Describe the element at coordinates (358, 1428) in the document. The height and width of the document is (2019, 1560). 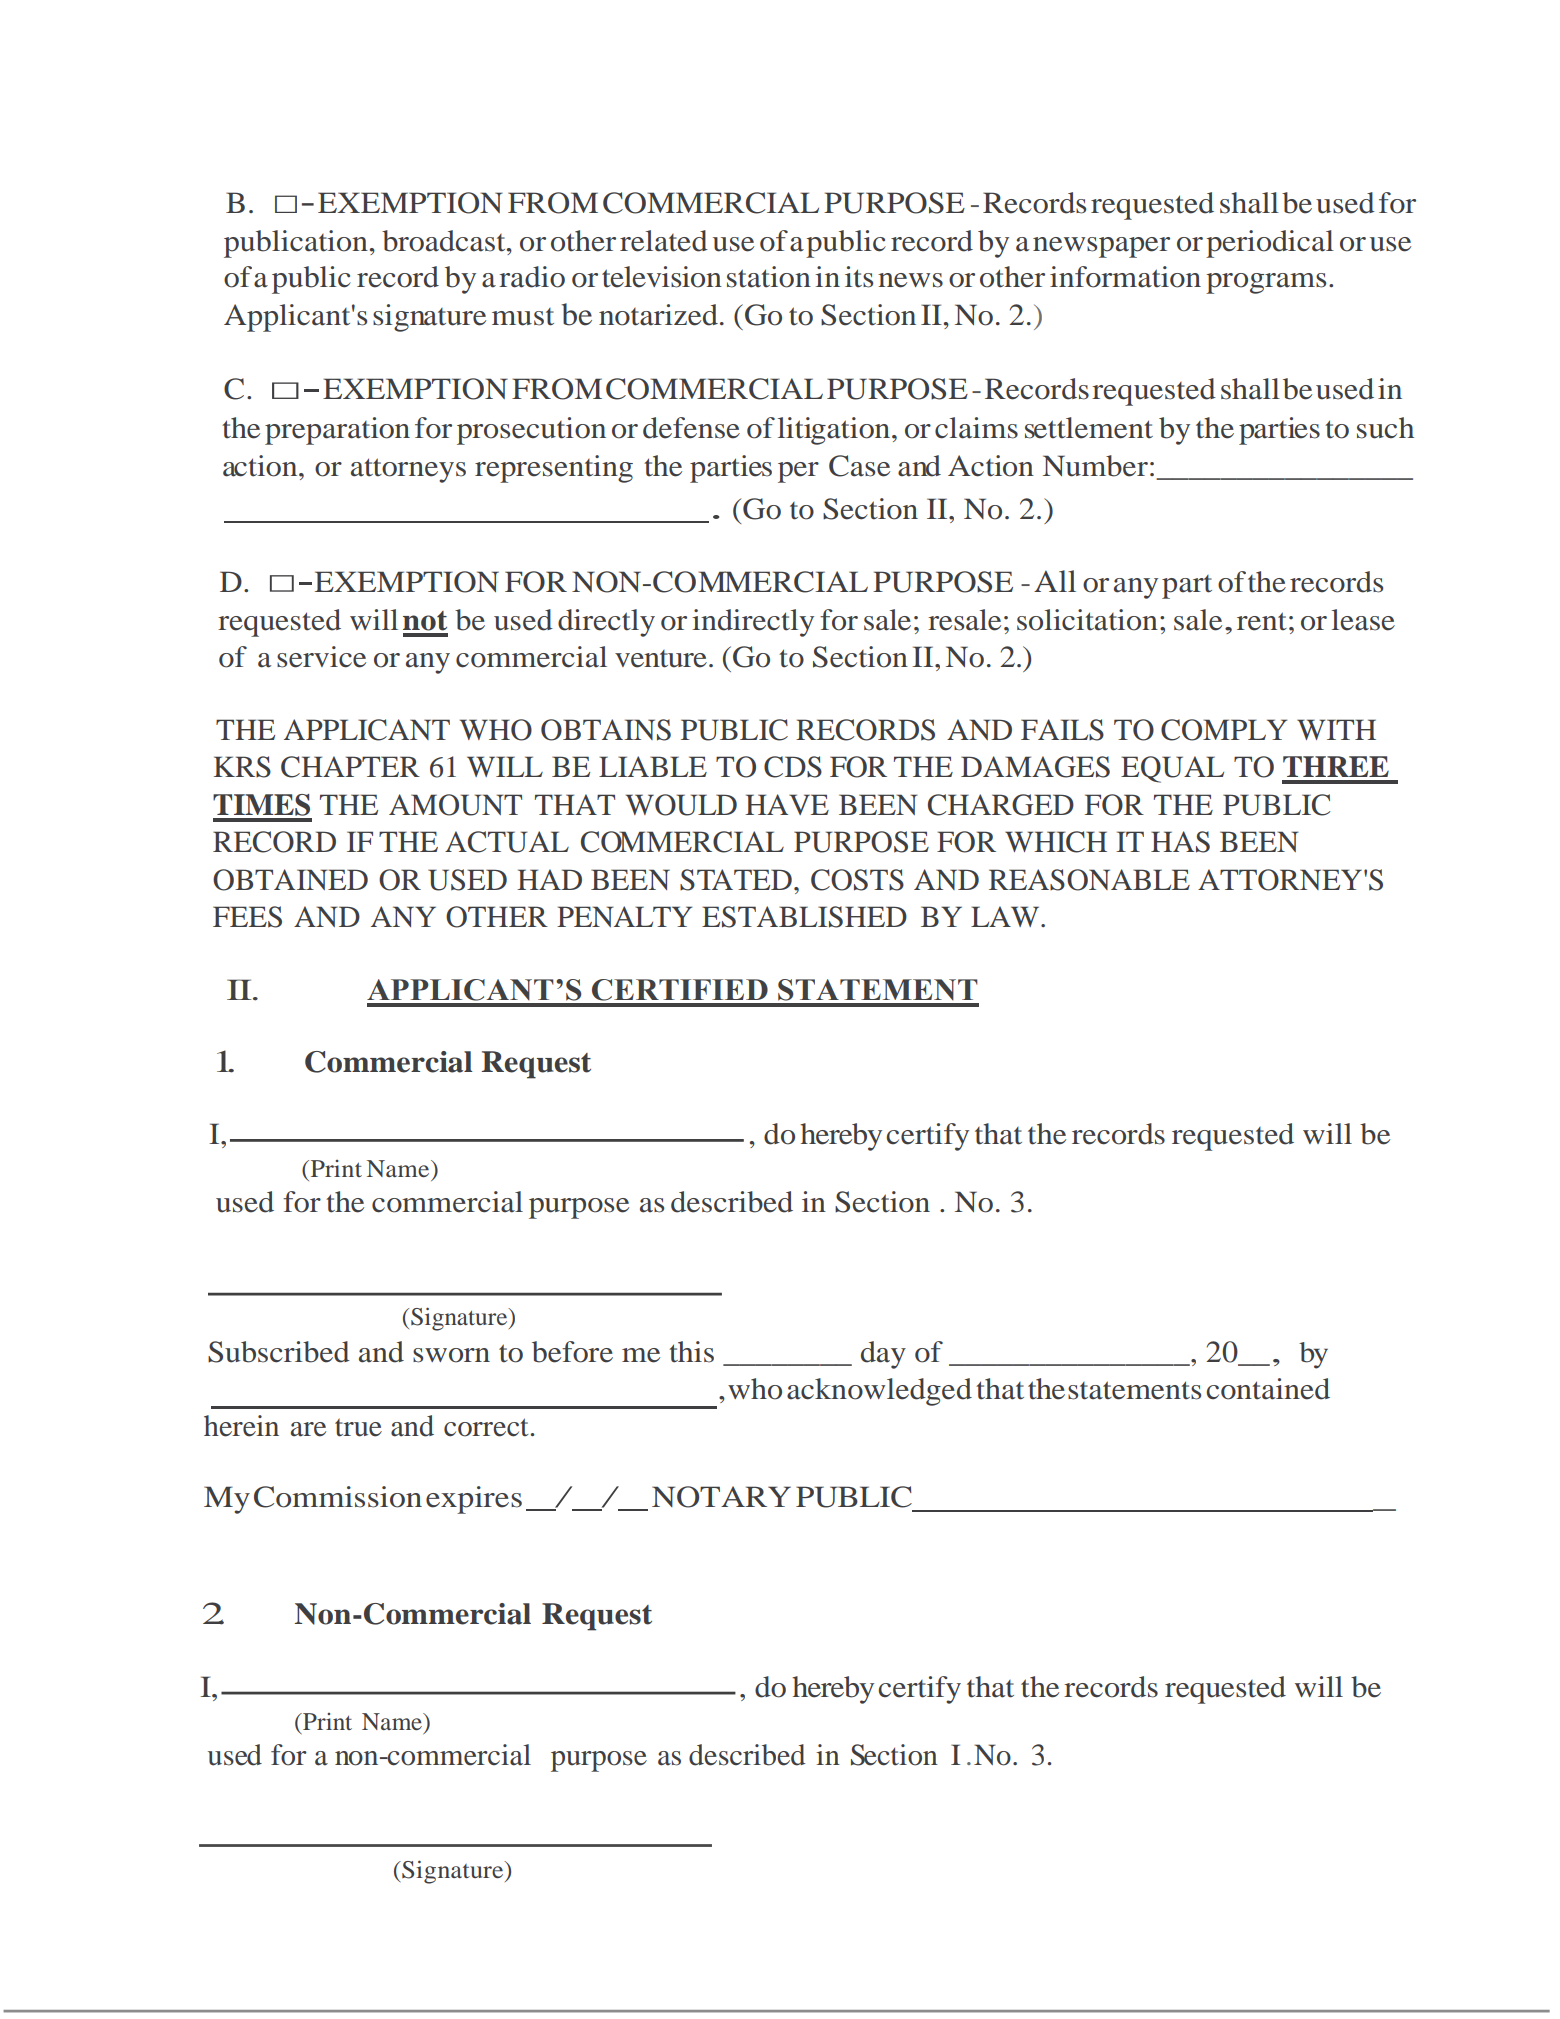
I see `true` at that location.
